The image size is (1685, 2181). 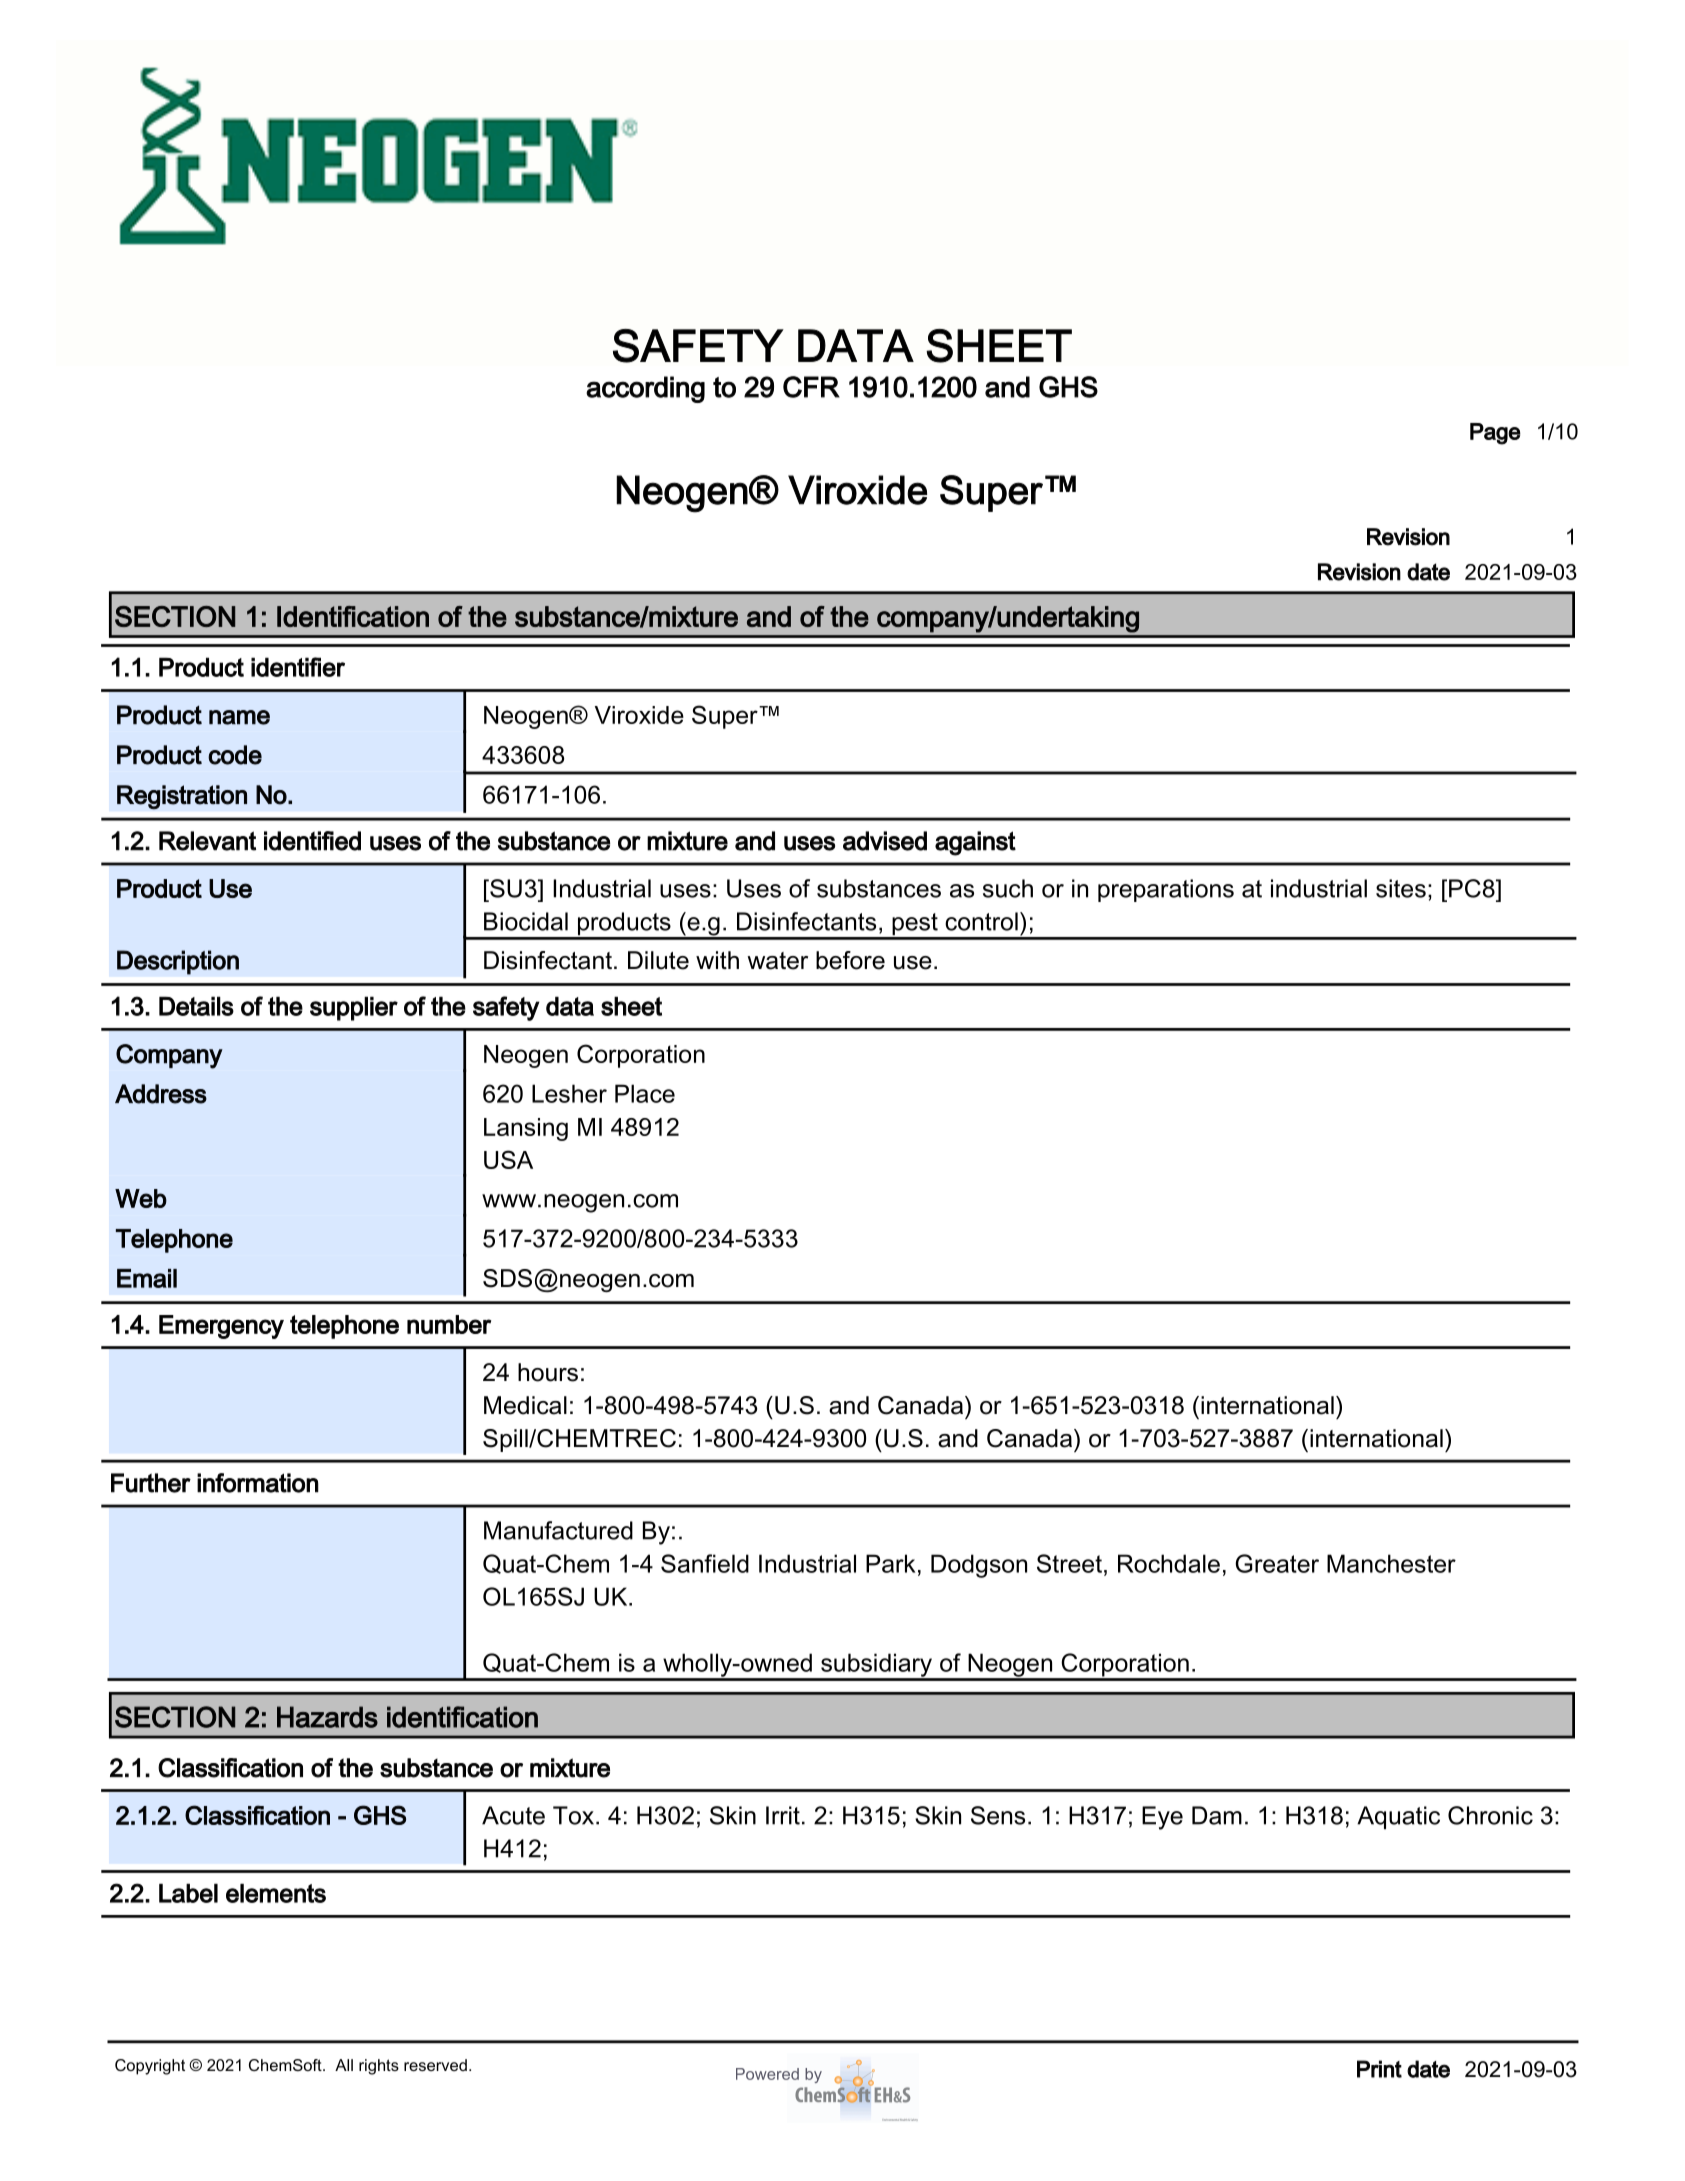 What do you see at coordinates (811, 387) in the screenshot?
I see `CFR` at bounding box center [811, 387].
